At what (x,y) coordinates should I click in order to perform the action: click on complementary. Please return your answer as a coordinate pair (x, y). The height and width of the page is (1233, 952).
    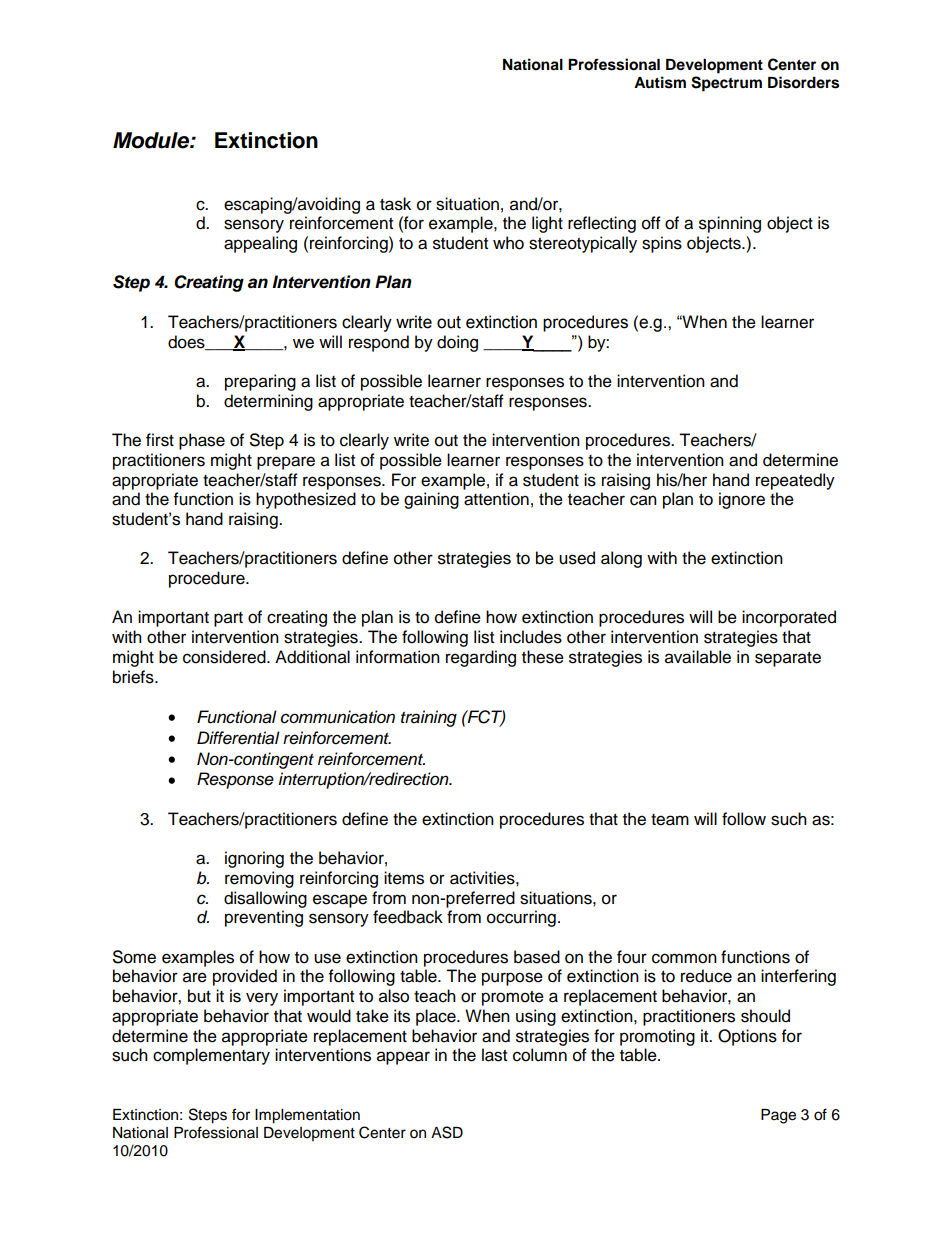
    Looking at the image, I should click on (211, 1056).
